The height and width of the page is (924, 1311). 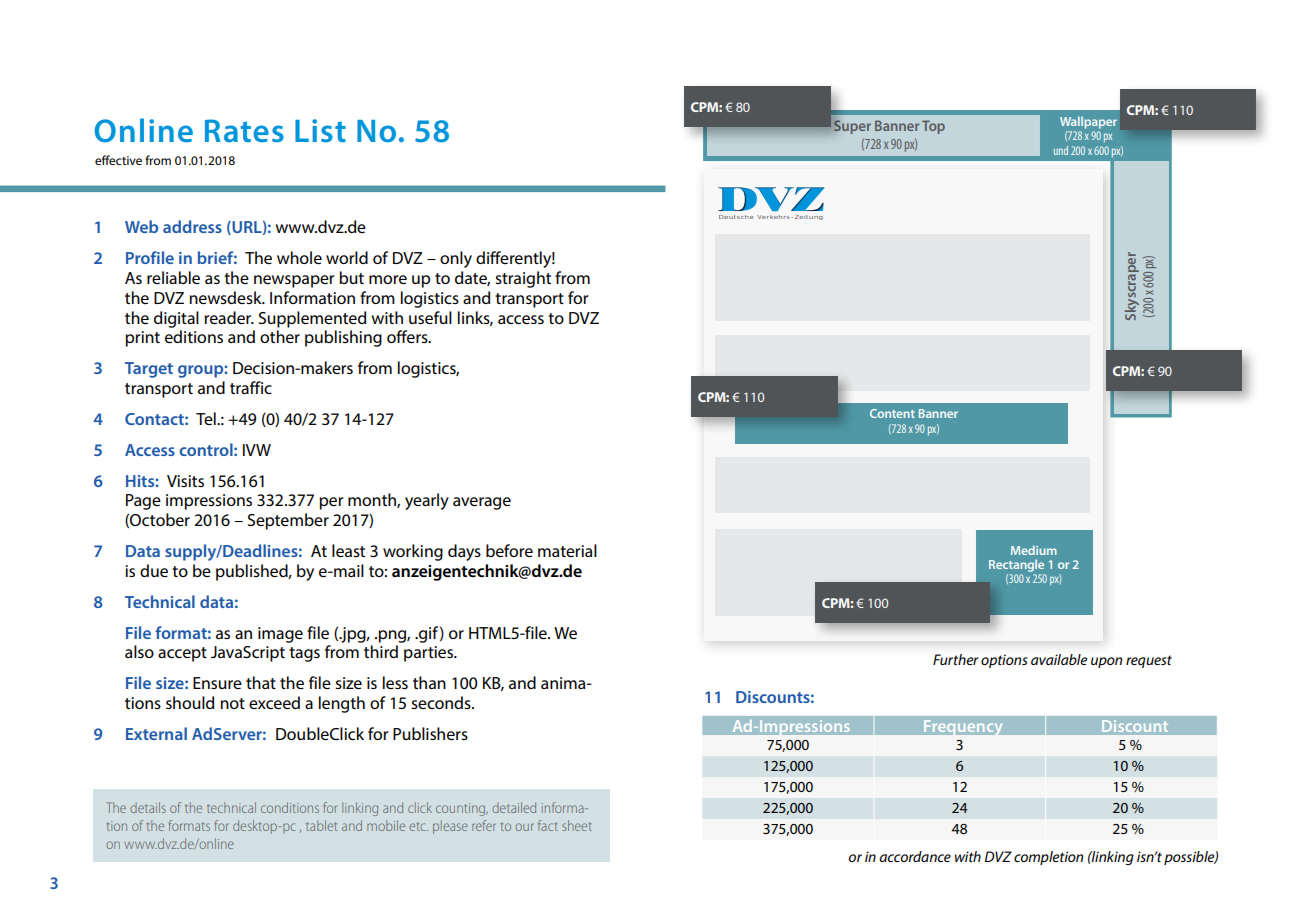 I want to click on und, so click(x=1061, y=150).
